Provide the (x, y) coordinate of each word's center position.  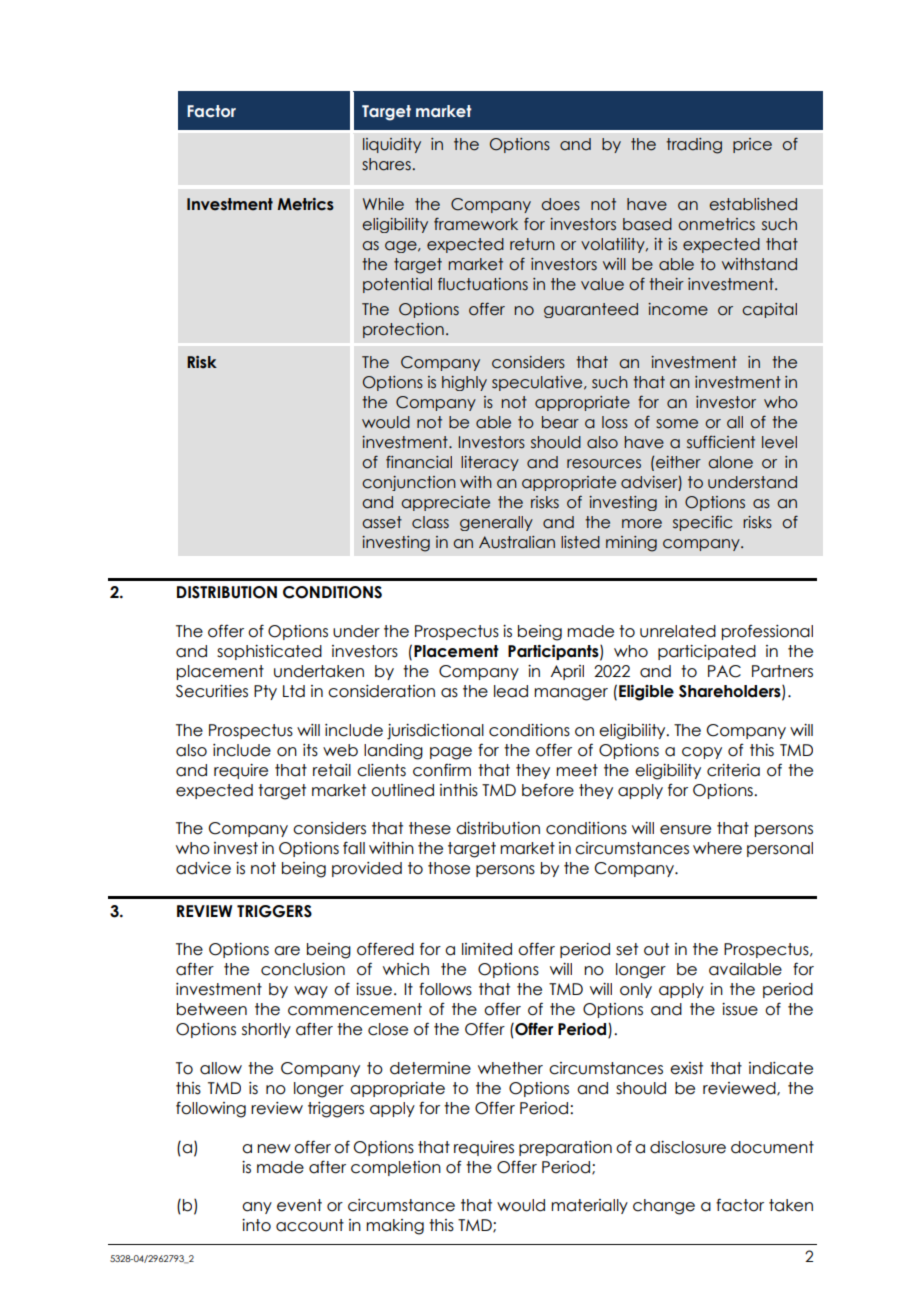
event (299, 1205)
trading (694, 146)
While (383, 204)
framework (476, 224)
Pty (265, 692)
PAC (724, 671)
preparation (565, 1148)
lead (511, 691)
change (664, 1207)
